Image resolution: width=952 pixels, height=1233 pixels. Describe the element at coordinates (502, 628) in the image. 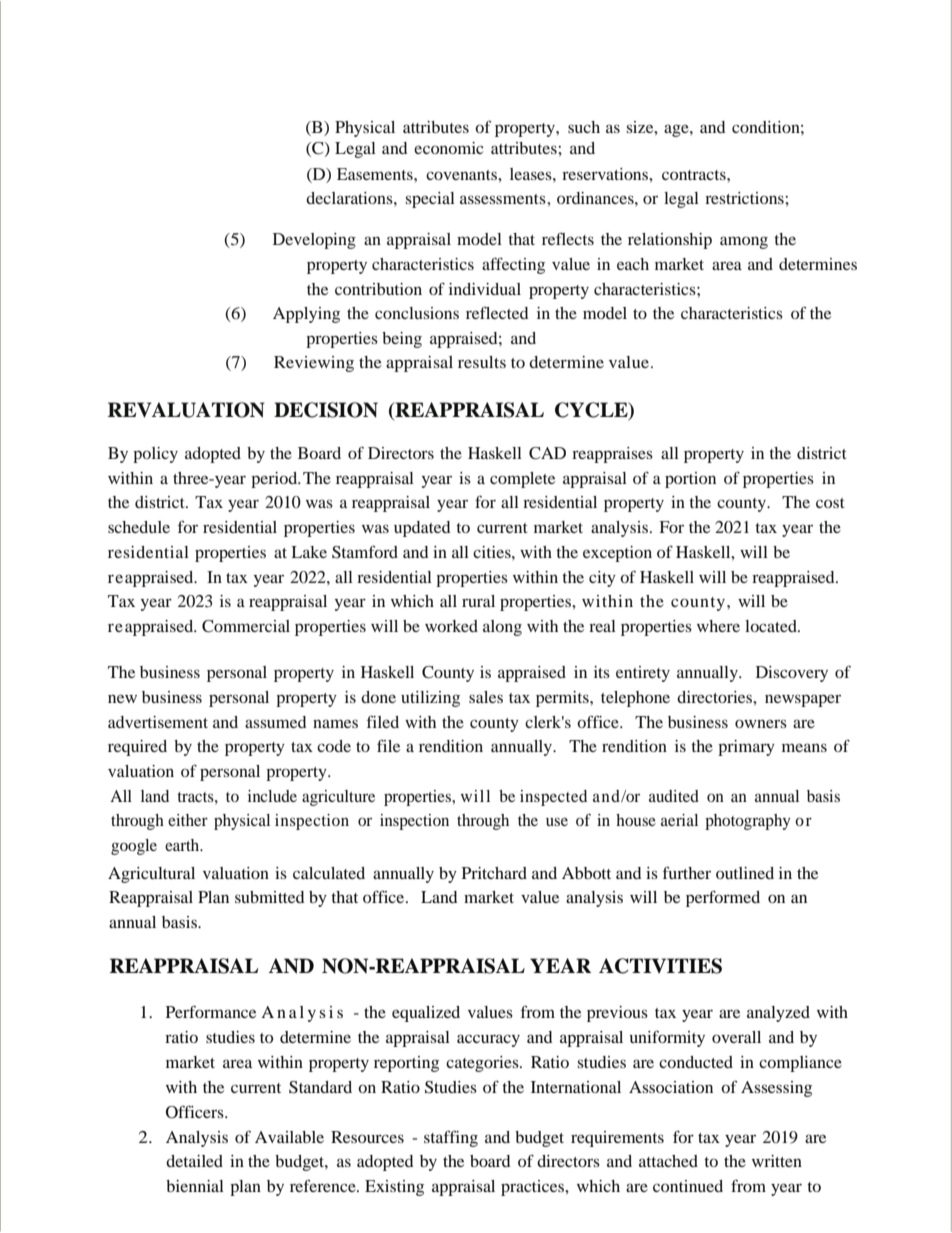

I see `along` at that location.
